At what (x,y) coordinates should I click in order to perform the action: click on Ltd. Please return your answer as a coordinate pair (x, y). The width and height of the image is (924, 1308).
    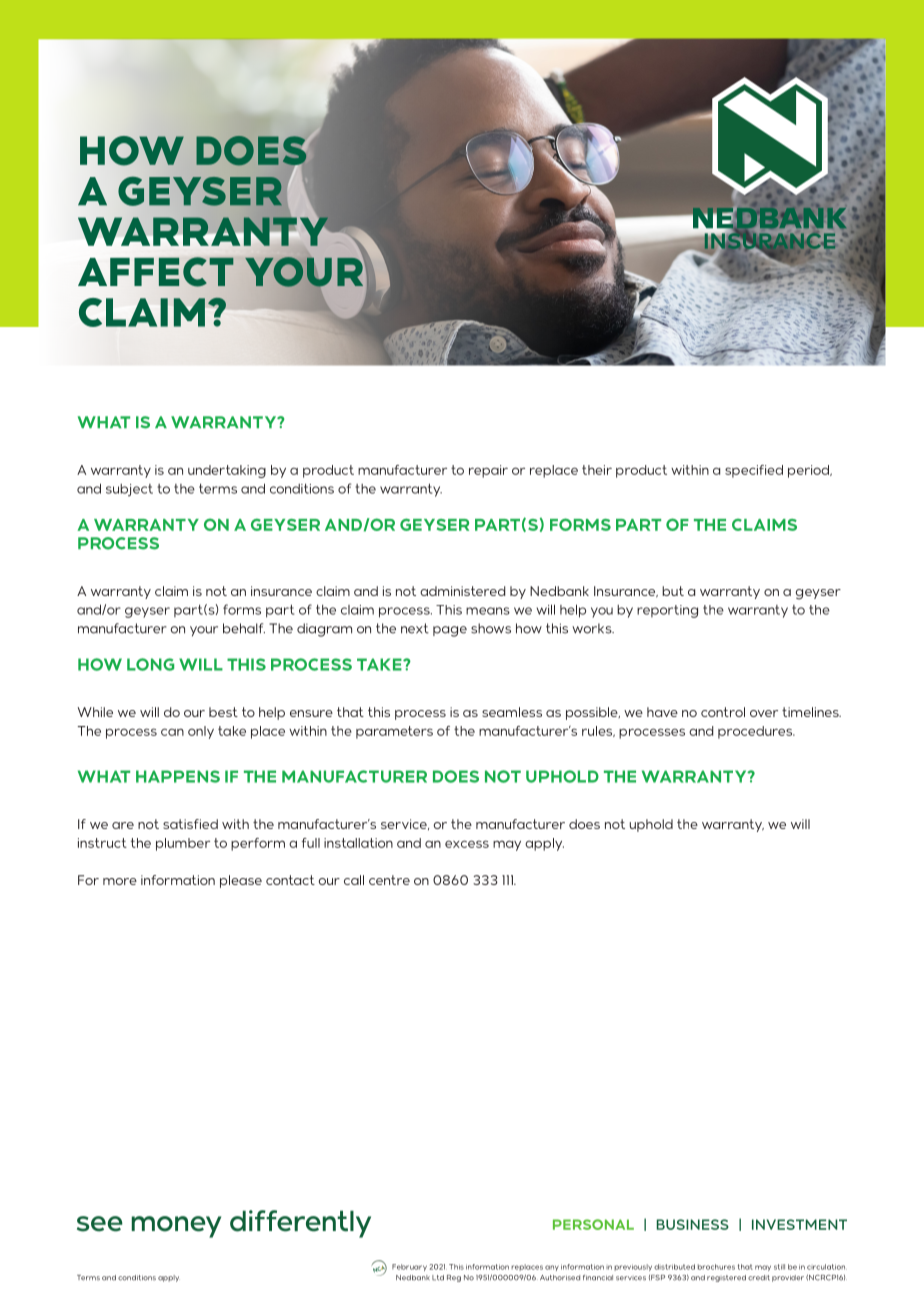
    Looking at the image, I should click on (438, 1278).
